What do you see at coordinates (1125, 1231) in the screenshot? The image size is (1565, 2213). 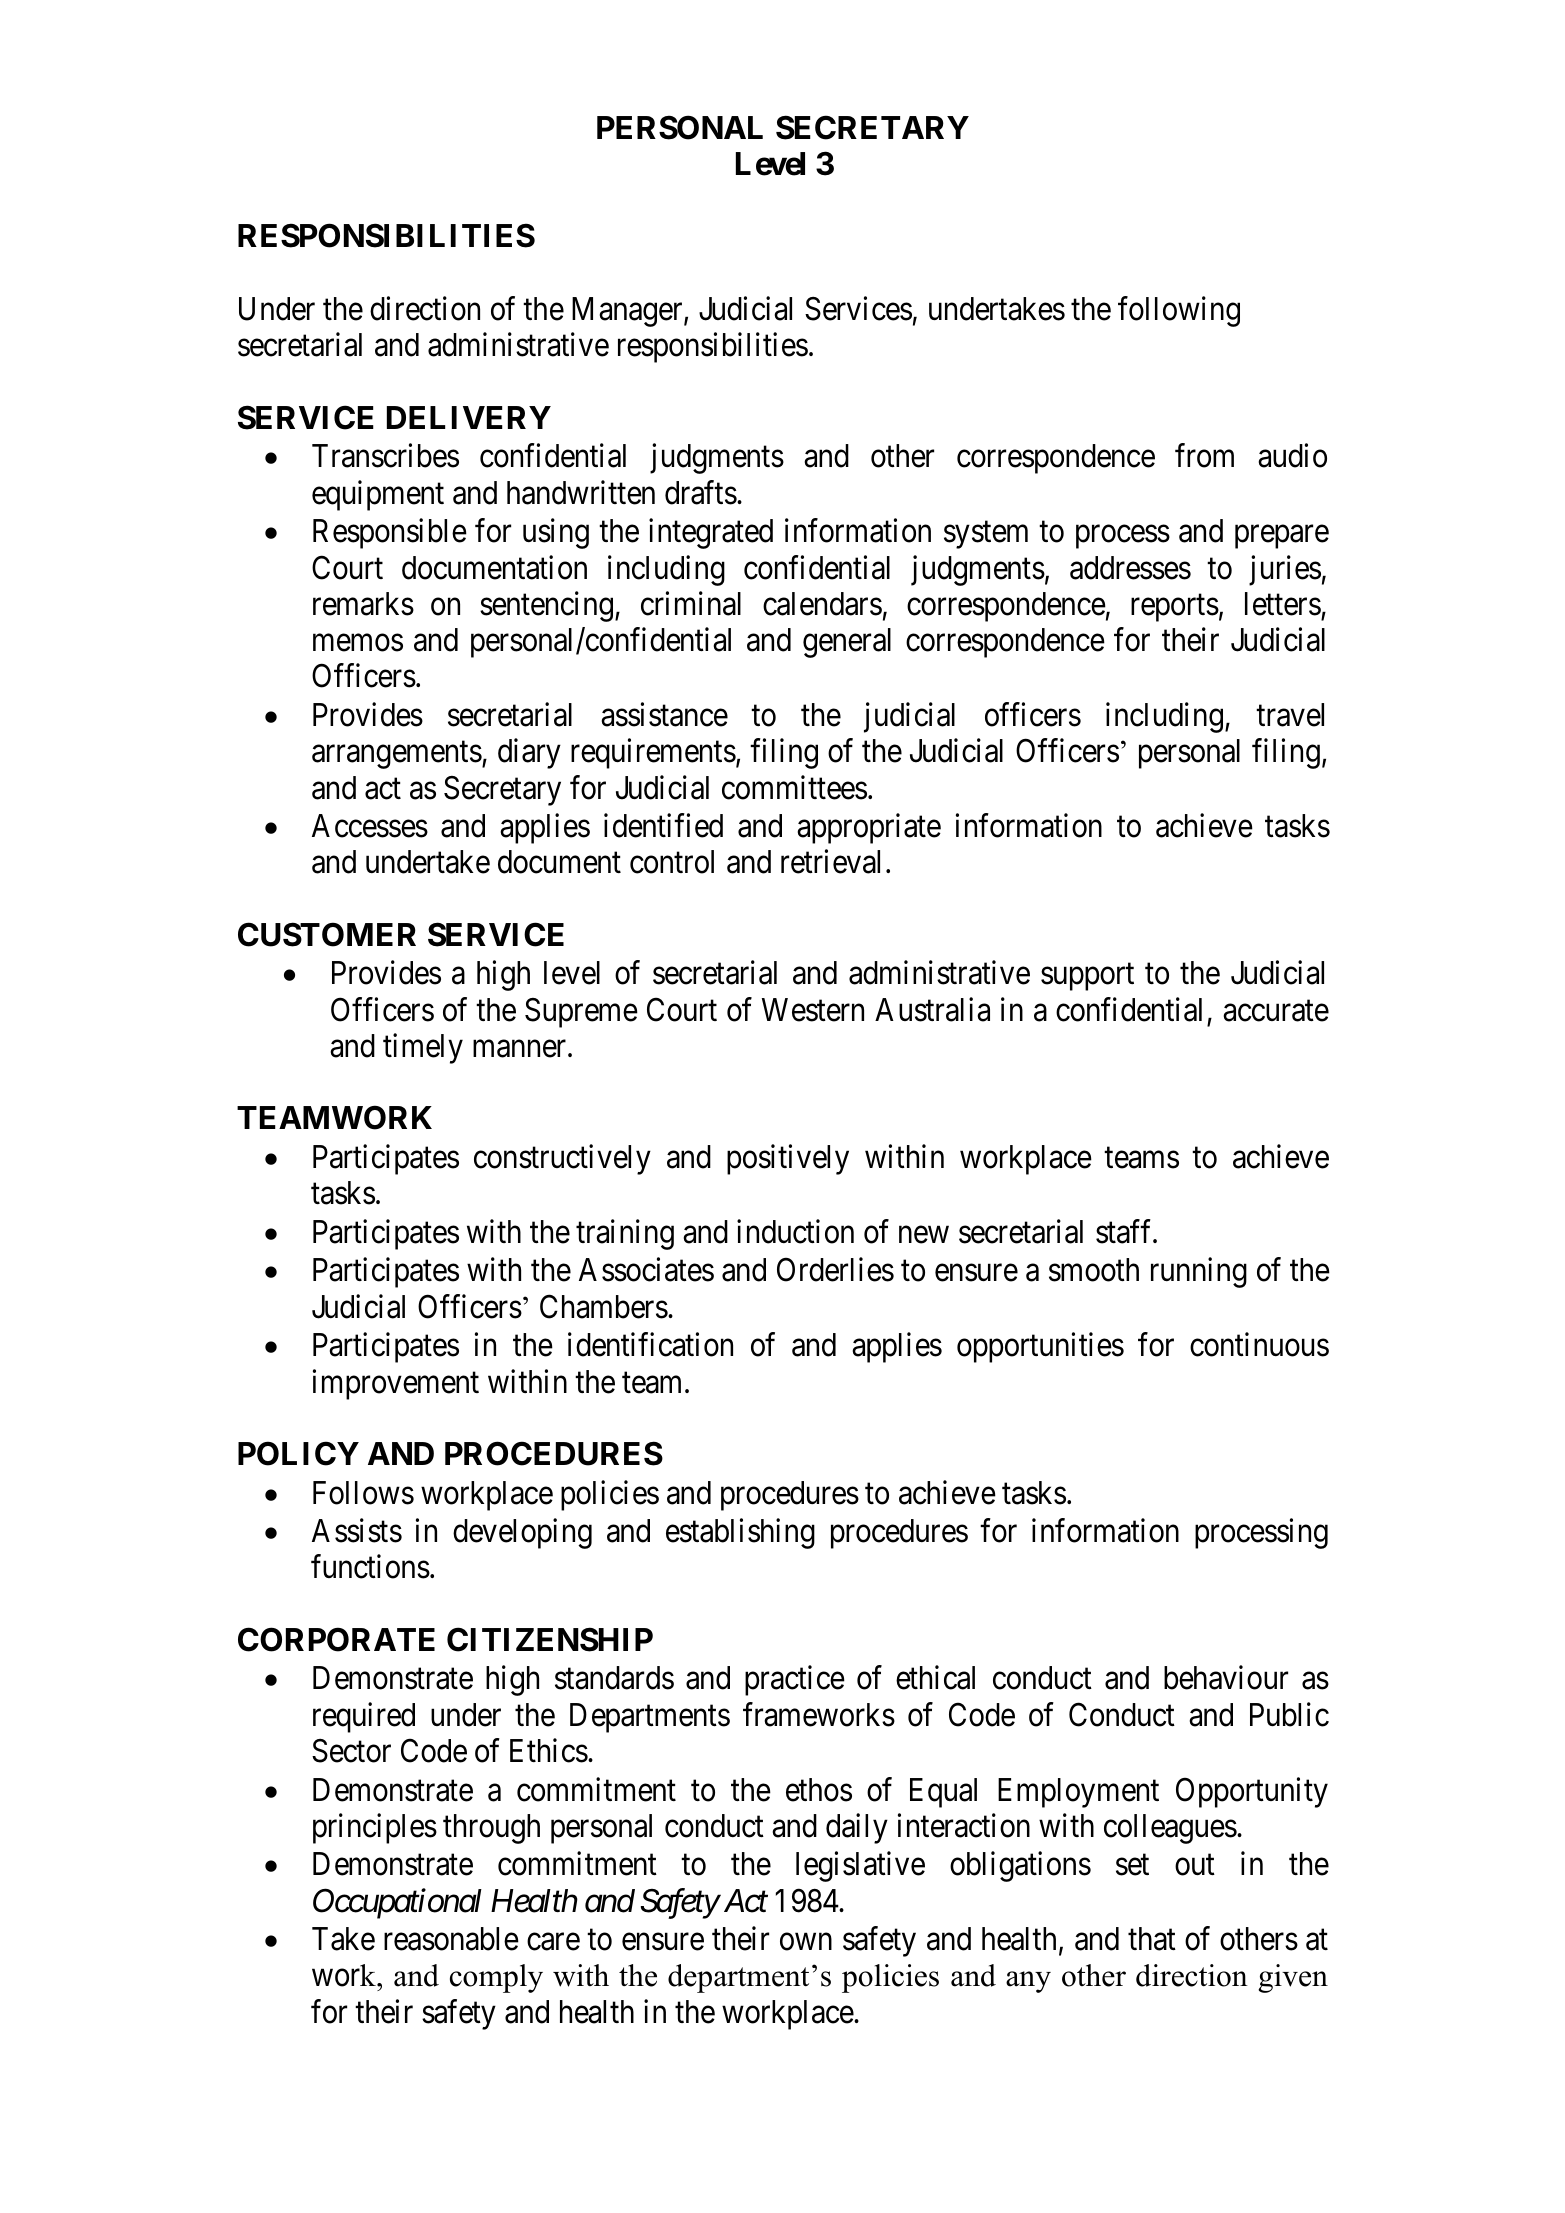 I see `staff` at bounding box center [1125, 1231].
